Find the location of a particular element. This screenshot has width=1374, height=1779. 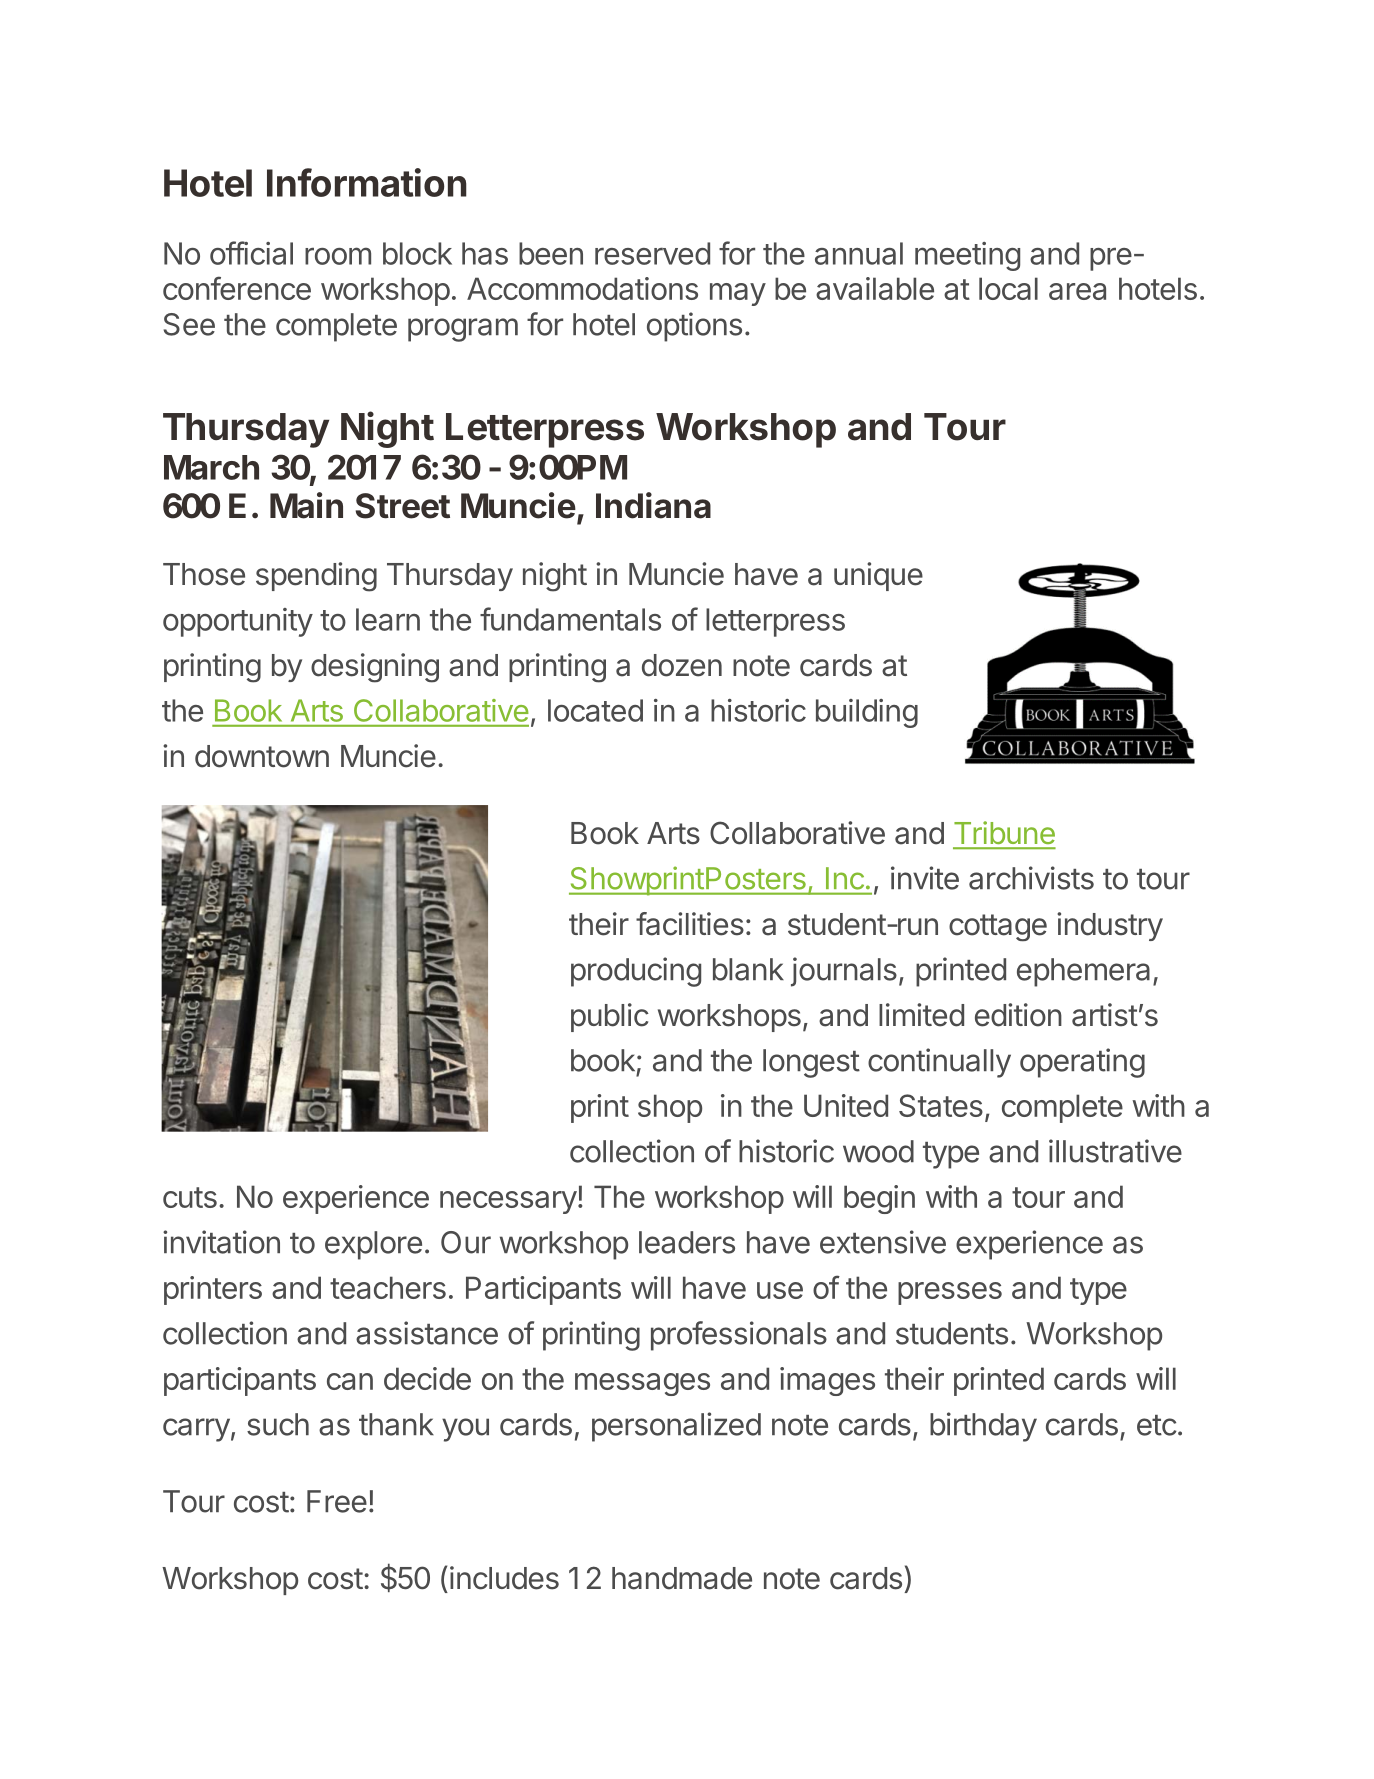

handmade is located at coordinates (682, 1578).
